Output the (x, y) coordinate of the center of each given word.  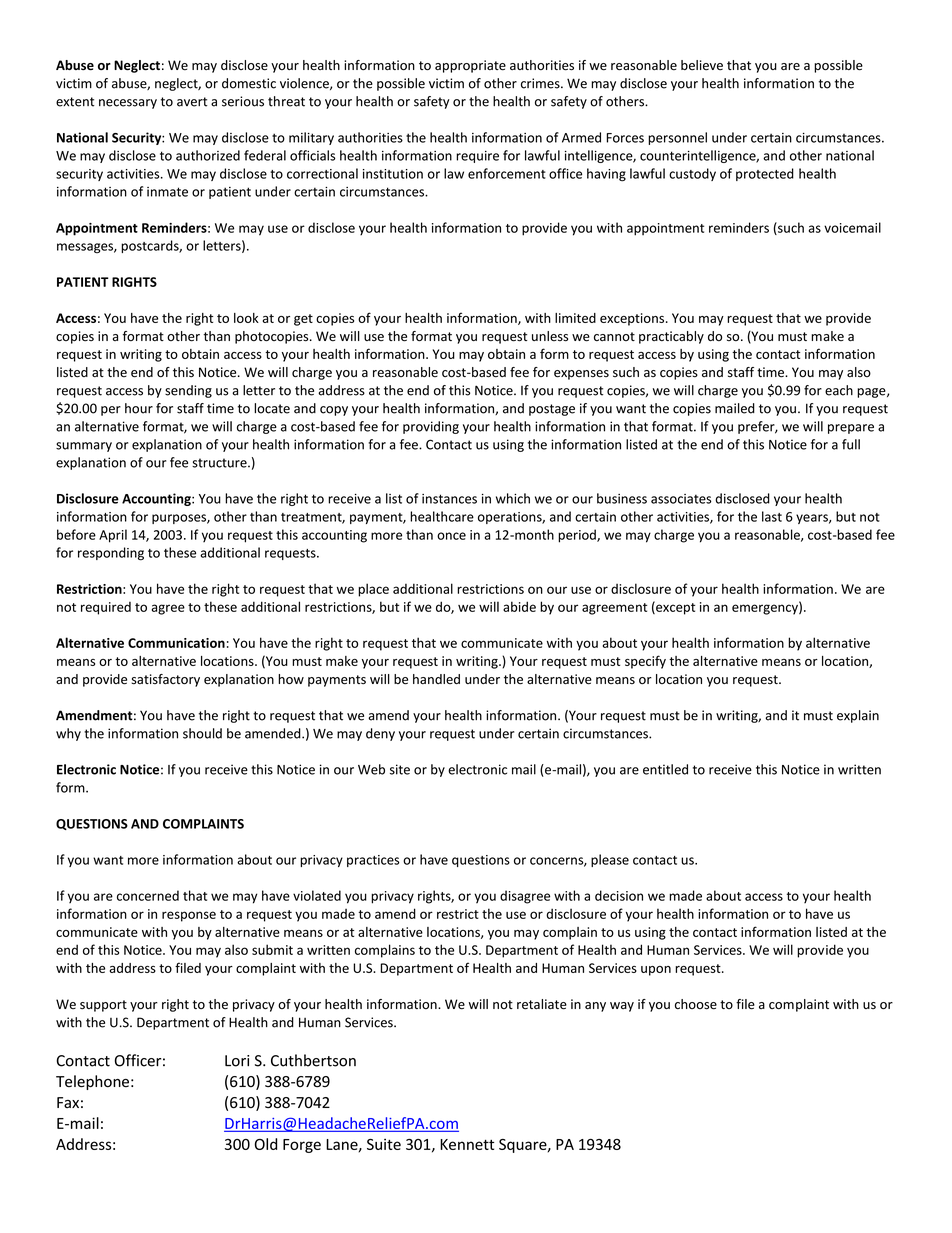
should (202, 733)
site (400, 769)
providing (431, 427)
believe (702, 65)
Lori (237, 1061)
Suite (384, 1144)
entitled (665, 769)
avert (192, 102)
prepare (851, 429)
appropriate (470, 66)
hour (139, 408)
